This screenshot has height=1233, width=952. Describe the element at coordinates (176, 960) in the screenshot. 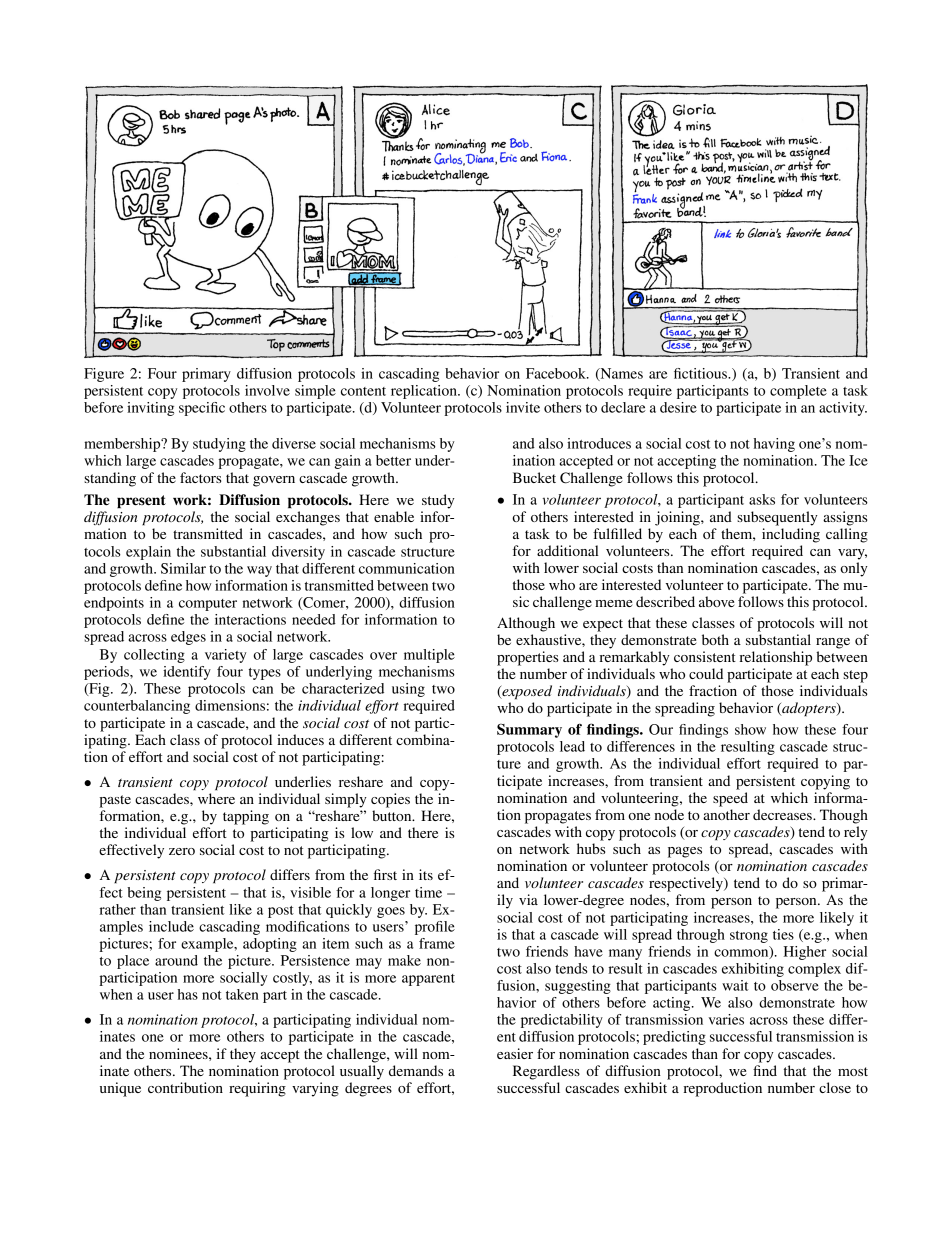

I see `around` at that location.
